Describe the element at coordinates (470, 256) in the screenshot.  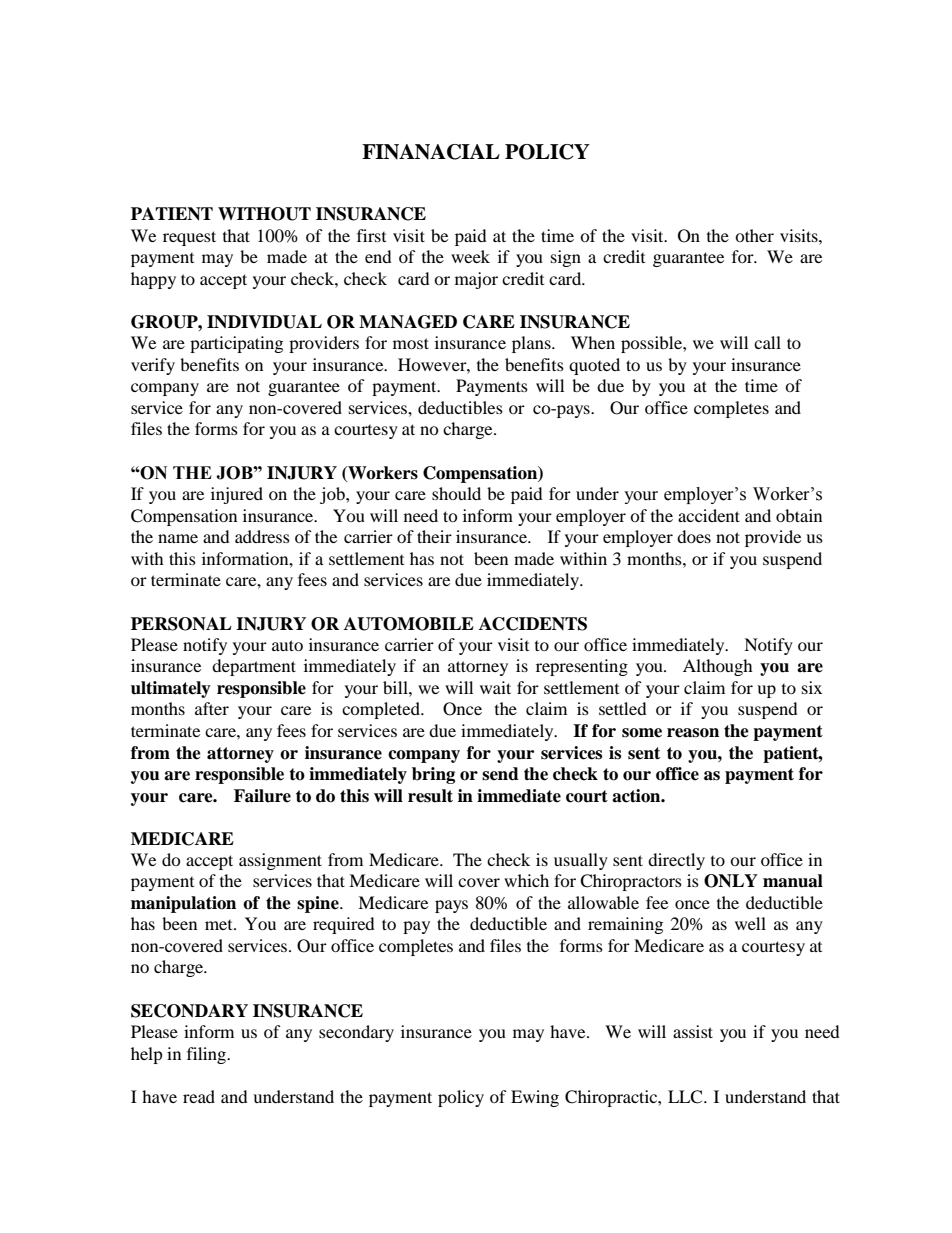
I see `week` at that location.
